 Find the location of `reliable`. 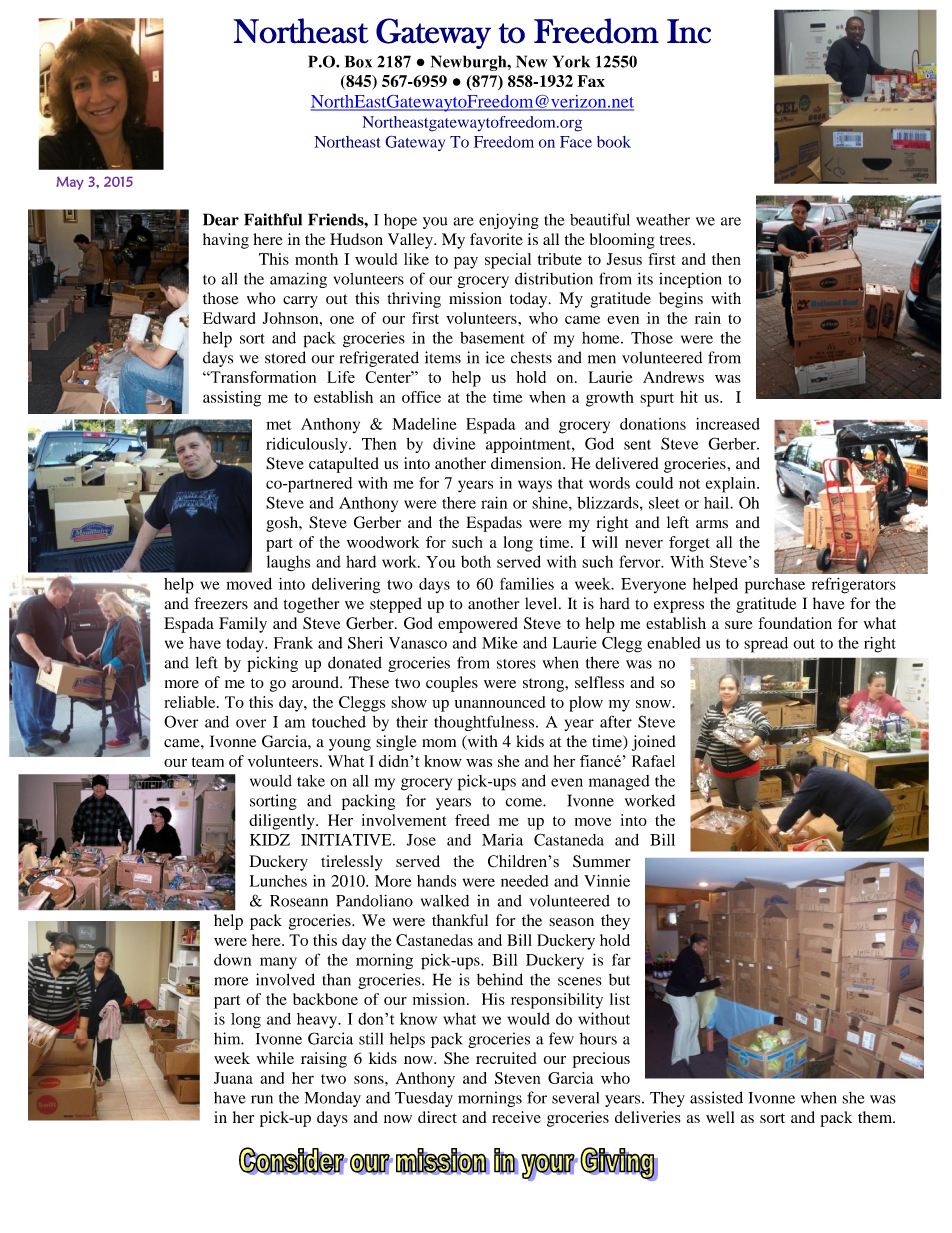

reliable is located at coordinates (191, 702).
